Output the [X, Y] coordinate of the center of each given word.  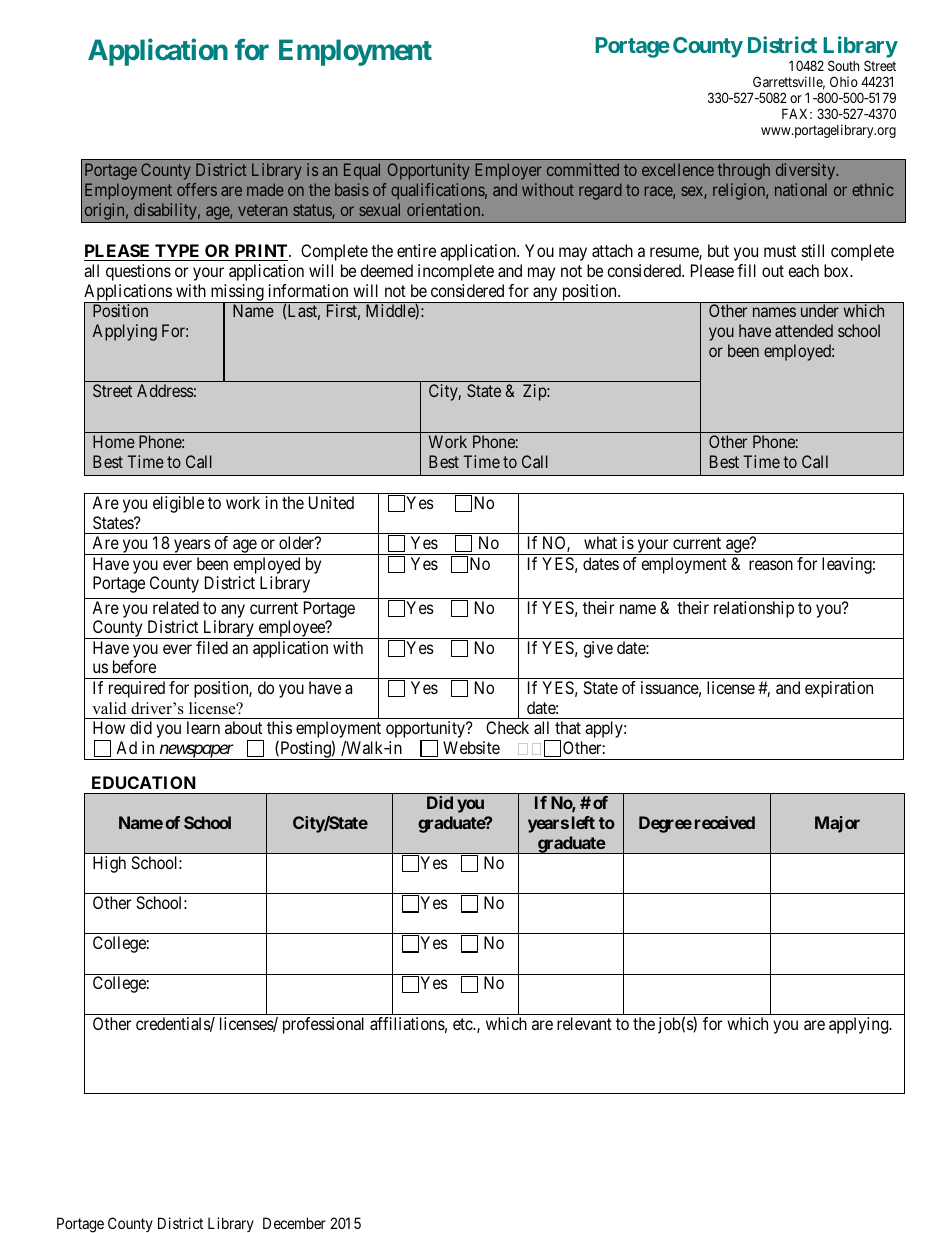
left [583, 822]
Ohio [844, 81]
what [600, 542]
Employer [508, 171]
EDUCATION [144, 782]
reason [771, 565]
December [294, 1223]
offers [197, 189]
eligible [178, 504]
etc [463, 1024]
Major [837, 824]
